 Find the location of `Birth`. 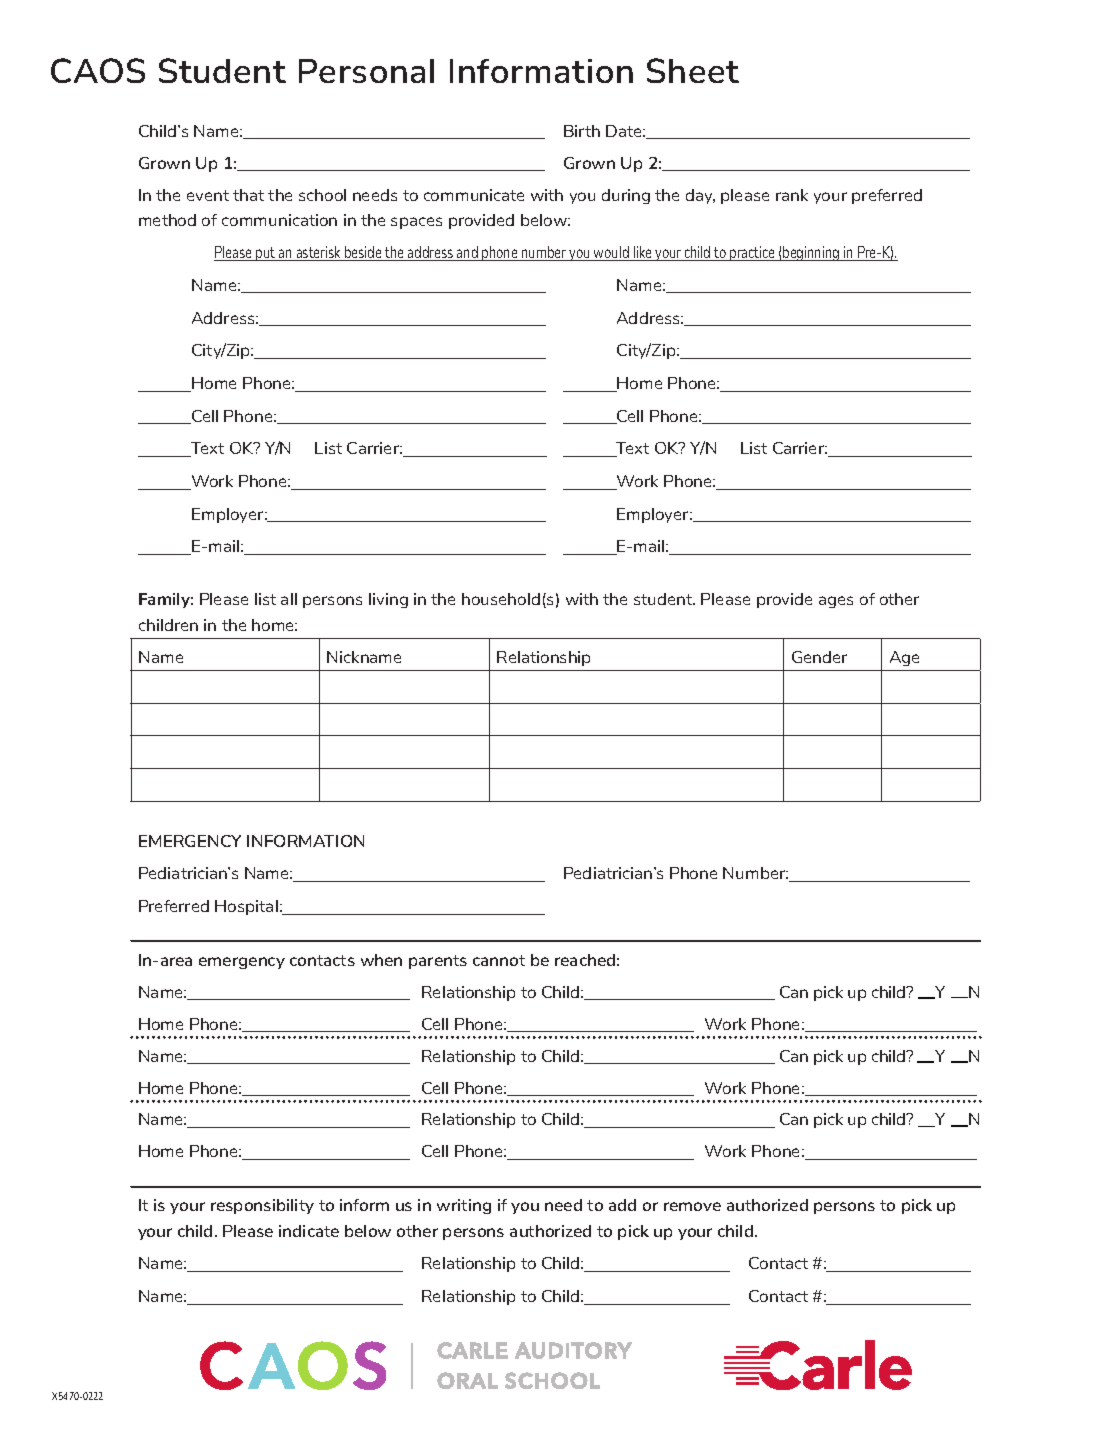

Birth is located at coordinates (582, 131).
